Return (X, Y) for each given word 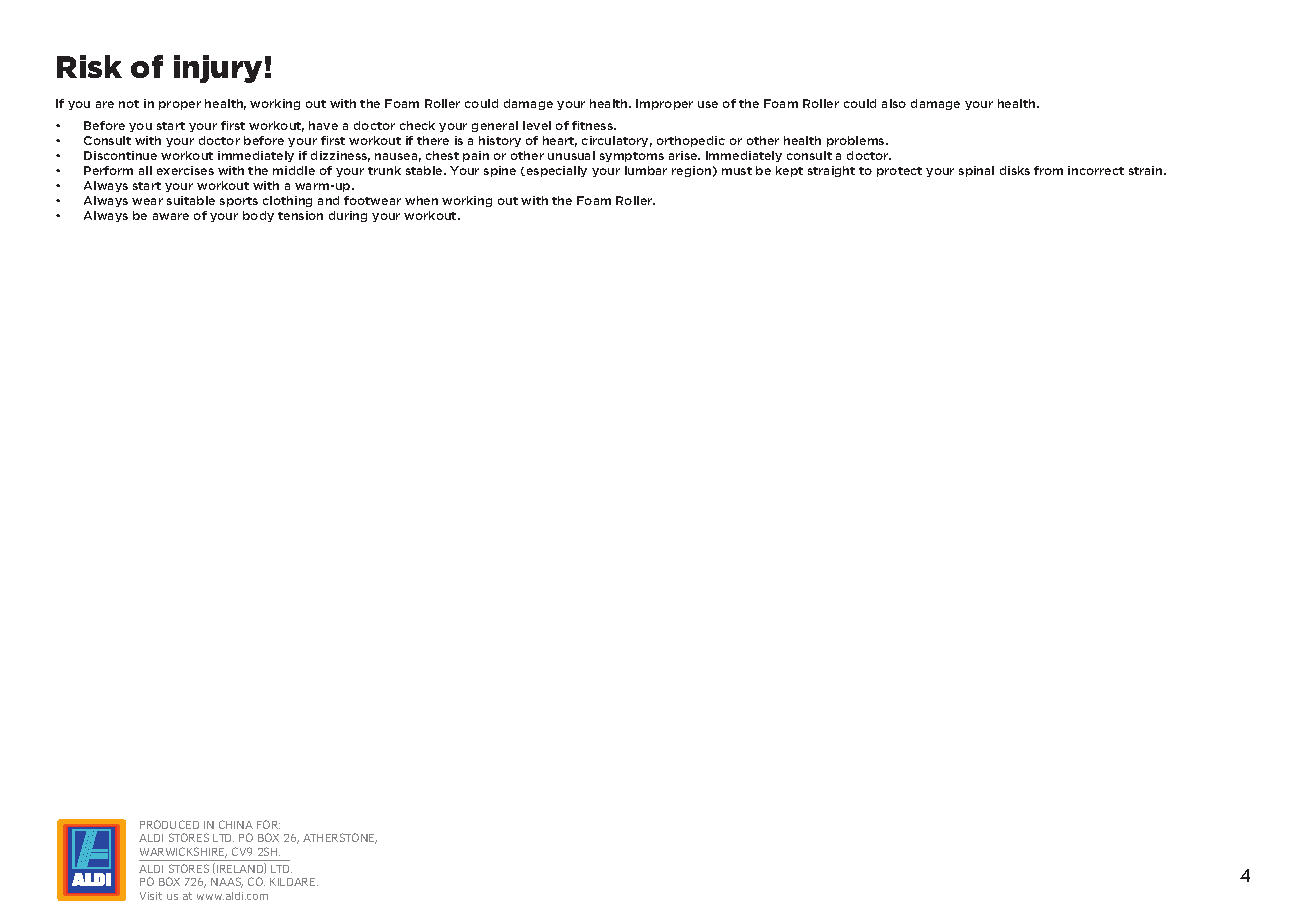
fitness (593, 125)
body (258, 216)
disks (1015, 170)
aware (171, 216)
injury (218, 69)
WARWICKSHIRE (183, 852)
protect (899, 172)
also (894, 103)
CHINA (236, 824)
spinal (976, 171)
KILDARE (294, 882)
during (348, 216)
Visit (151, 896)
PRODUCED (169, 824)
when (421, 200)
